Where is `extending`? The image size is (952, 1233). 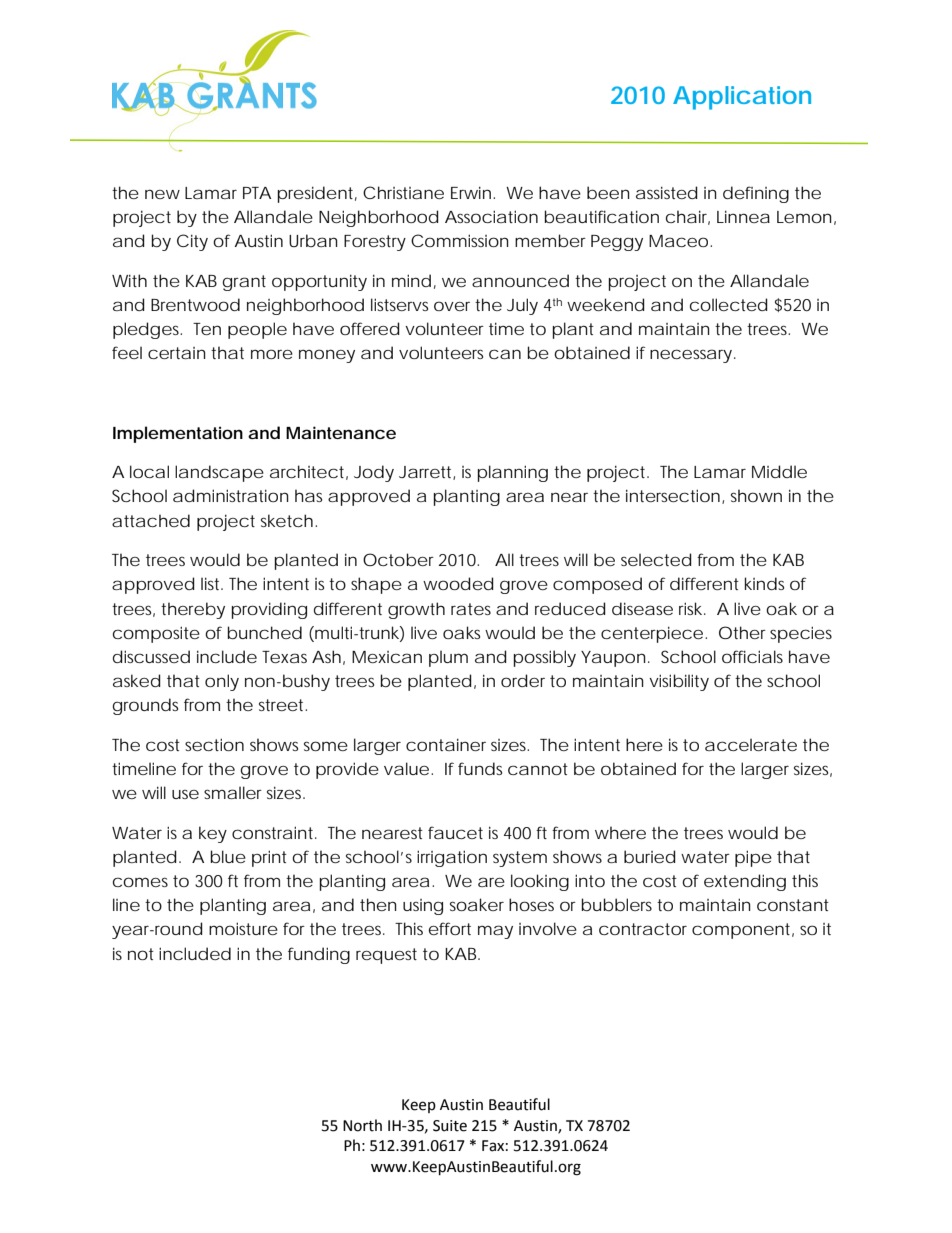 extending is located at coordinates (745, 882).
